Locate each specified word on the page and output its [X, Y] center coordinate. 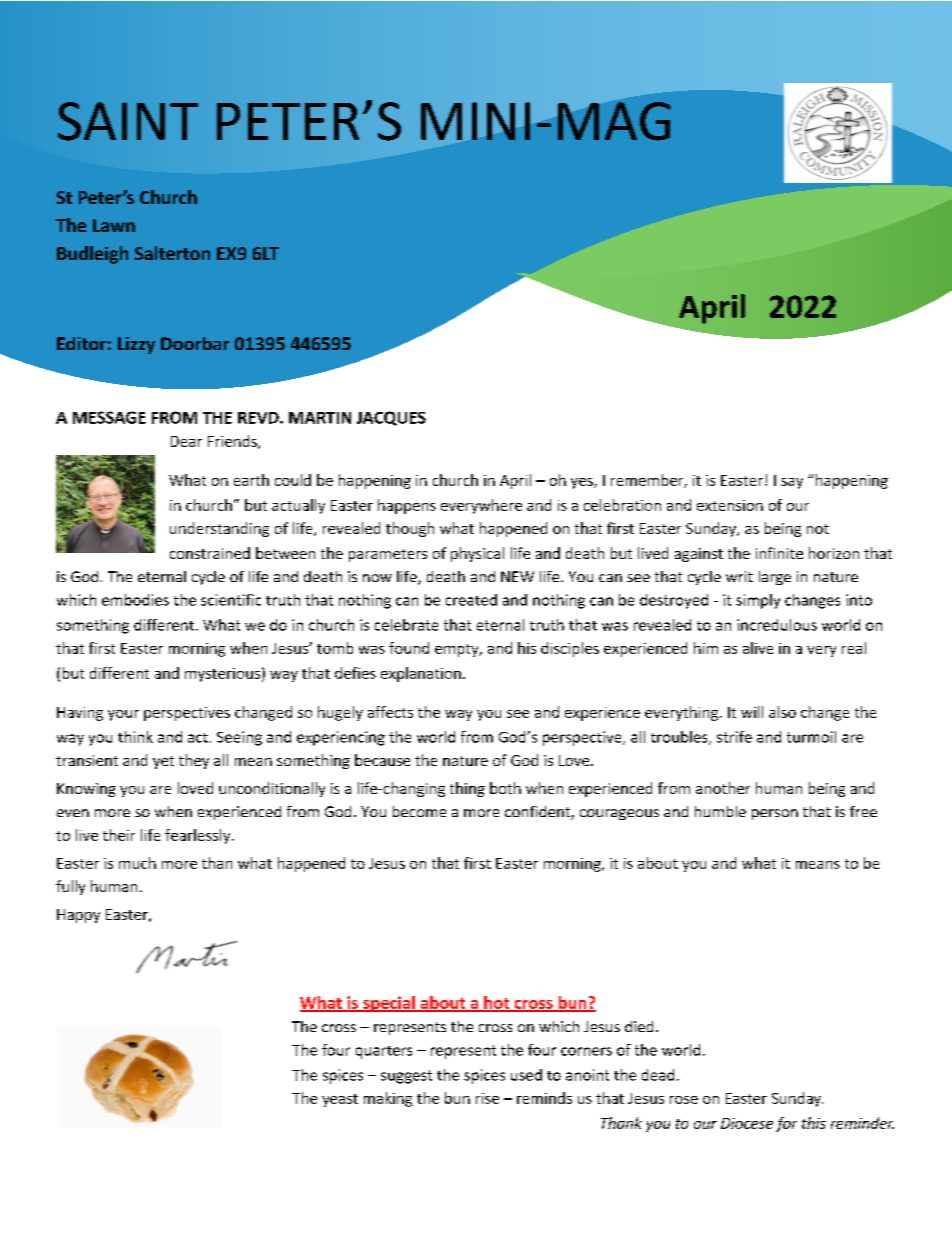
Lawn [114, 225]
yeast [340, 1100]
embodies [135, 600]
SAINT [128, 121]
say [792, 483]
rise [487, 1098]
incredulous [777, 625]
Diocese [747, 1123]
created [471, 600]
